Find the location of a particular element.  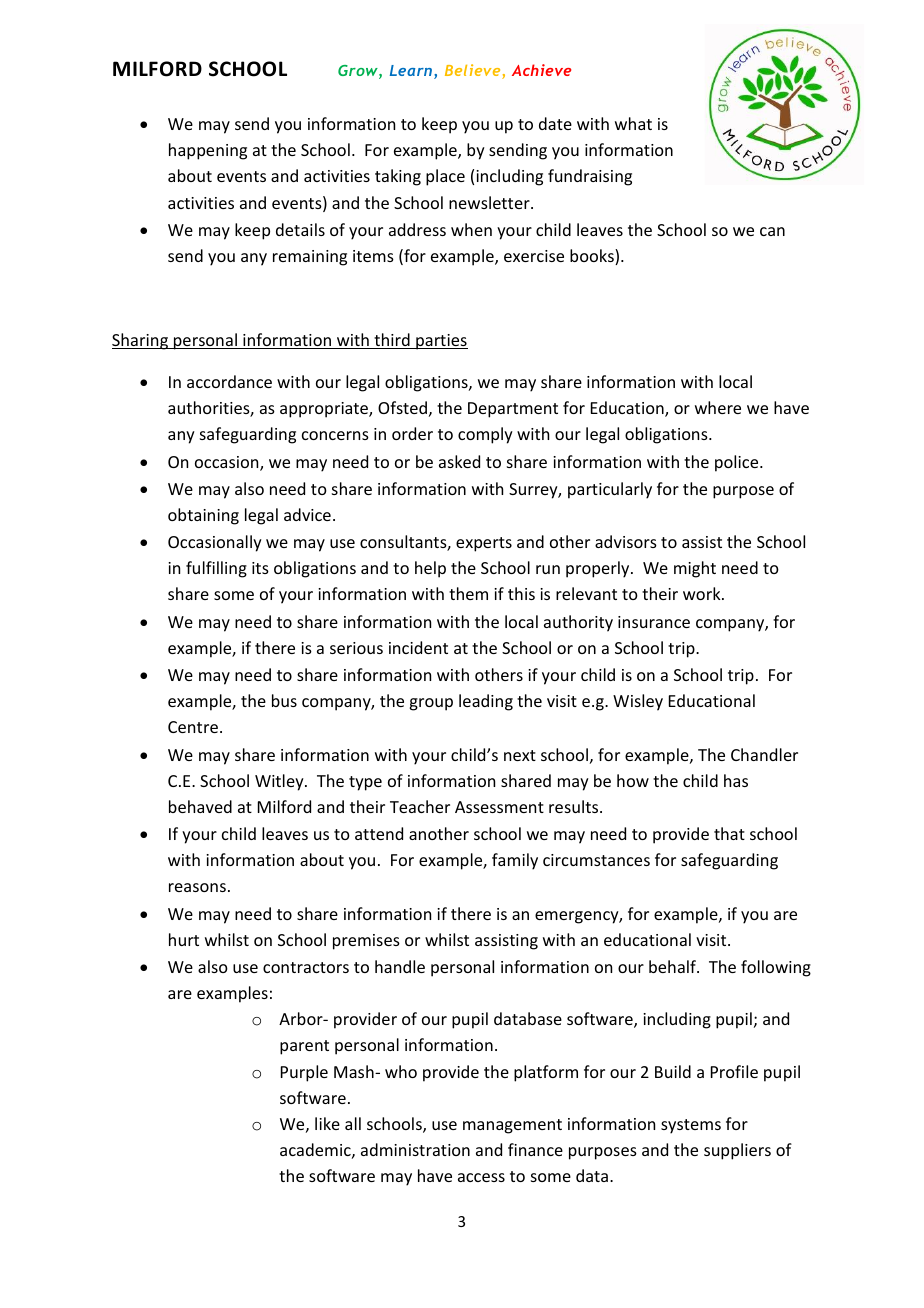

fulfilling is located at coordinates (216, 569).
